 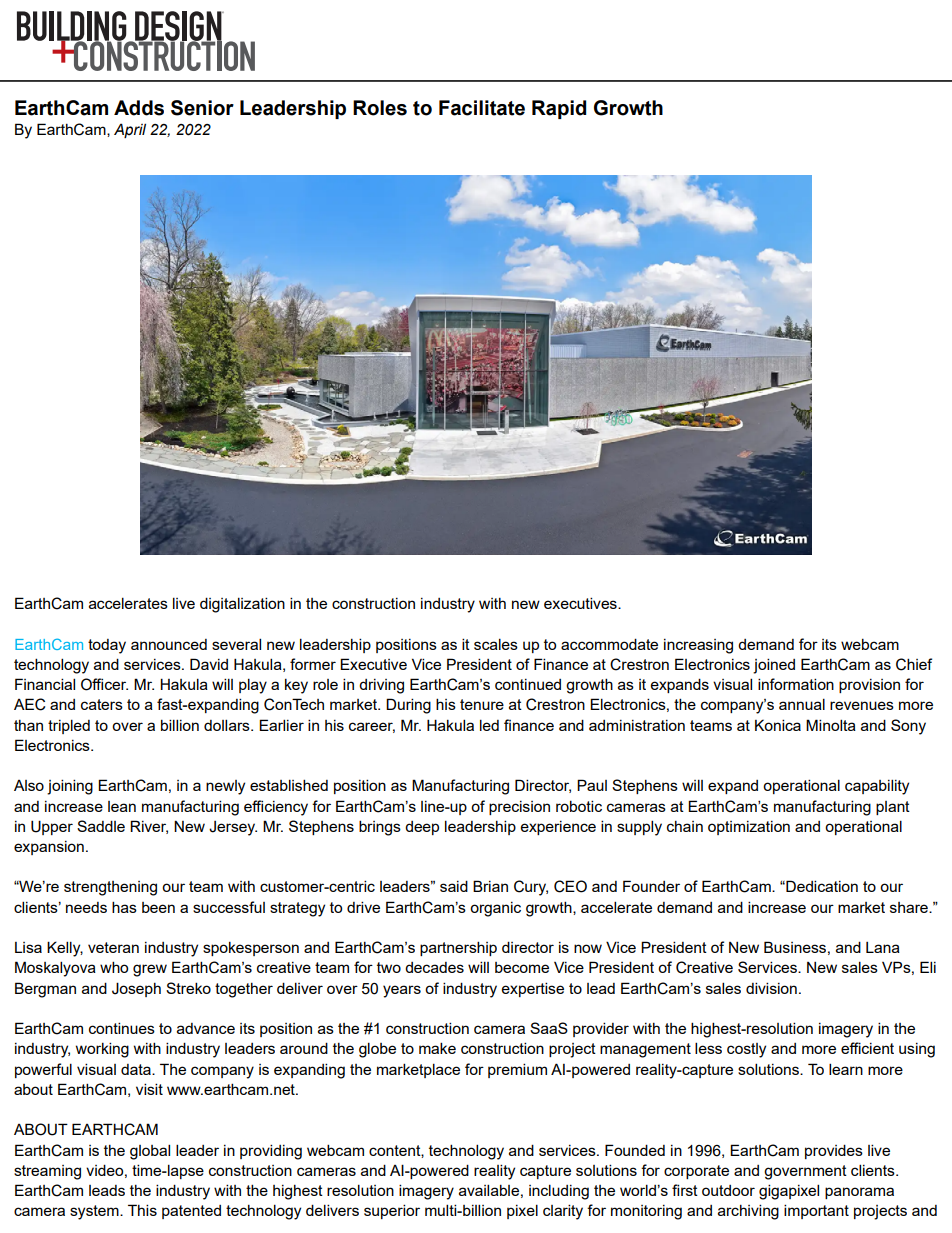 I want to click on April, so click(x=130, y=130).
